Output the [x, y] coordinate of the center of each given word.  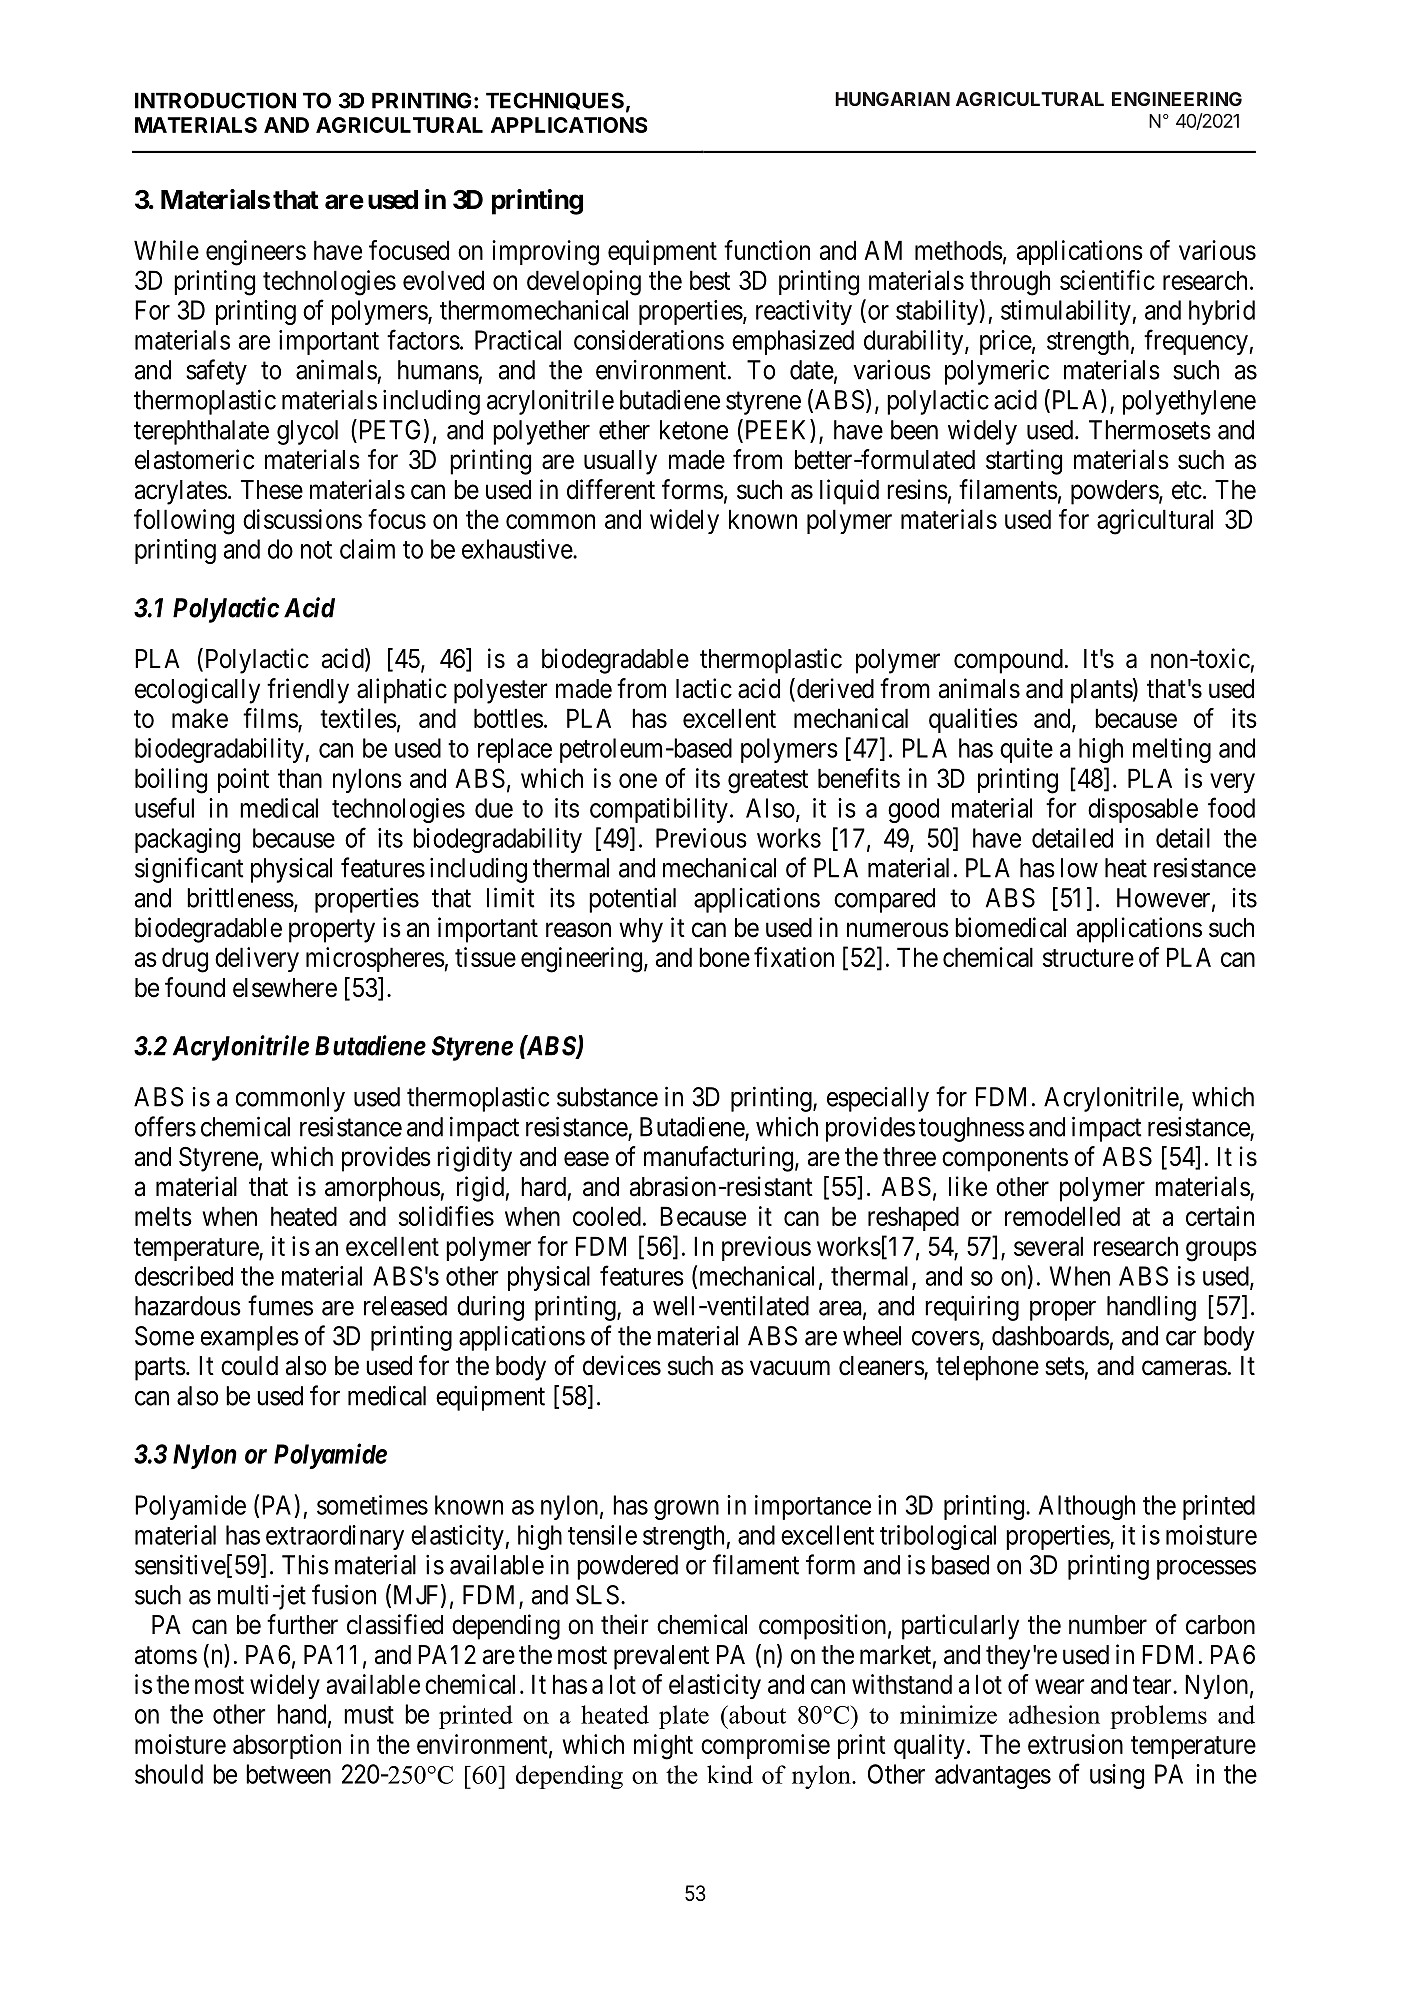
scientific [1107, 280]
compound [1008, 661]
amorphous [382, 1189]
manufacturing [718, 1159]
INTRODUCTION [215, 100]
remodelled [1062, 1216]
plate [684, 1717]
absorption [287, 1746]
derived [834, 689]
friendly [308, 691]
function [767, 250]
